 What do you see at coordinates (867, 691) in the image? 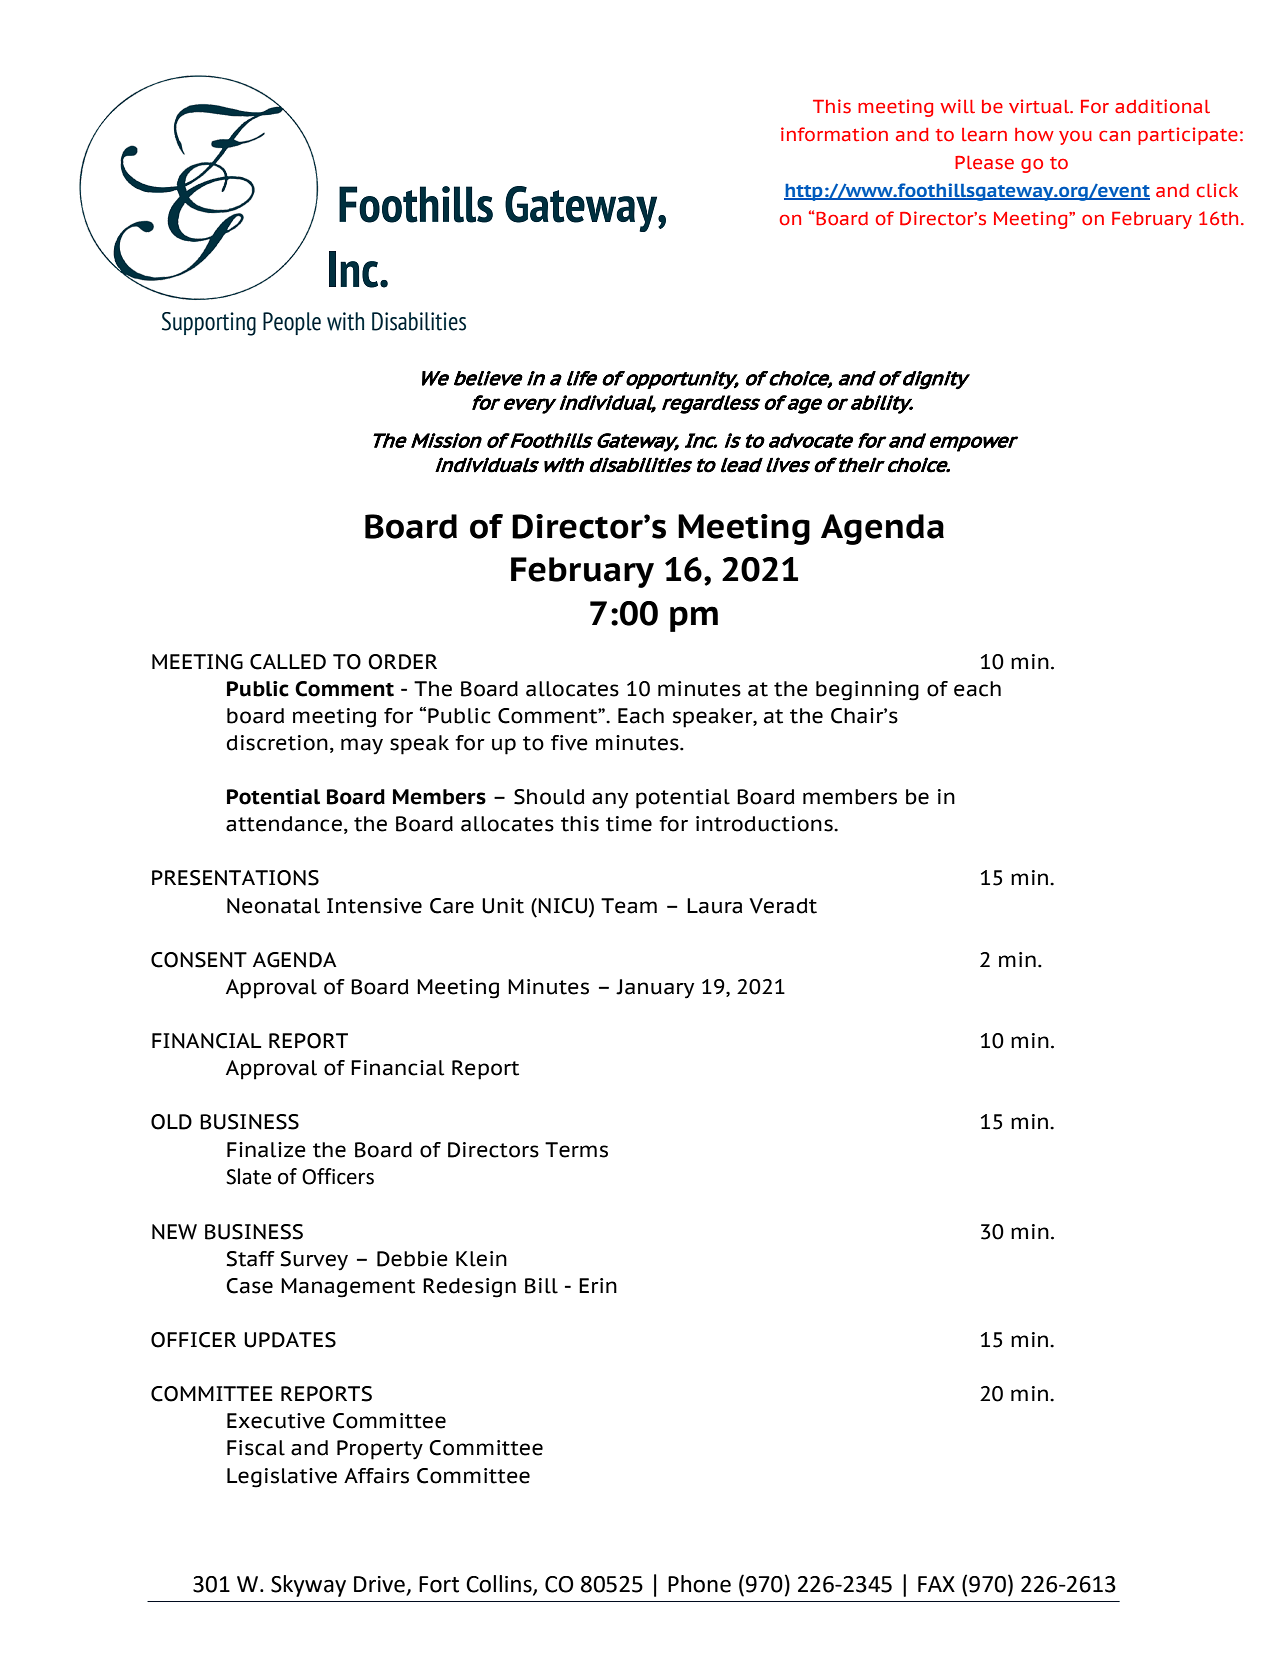
I see `beginning` at bounding box center [867, 691].
